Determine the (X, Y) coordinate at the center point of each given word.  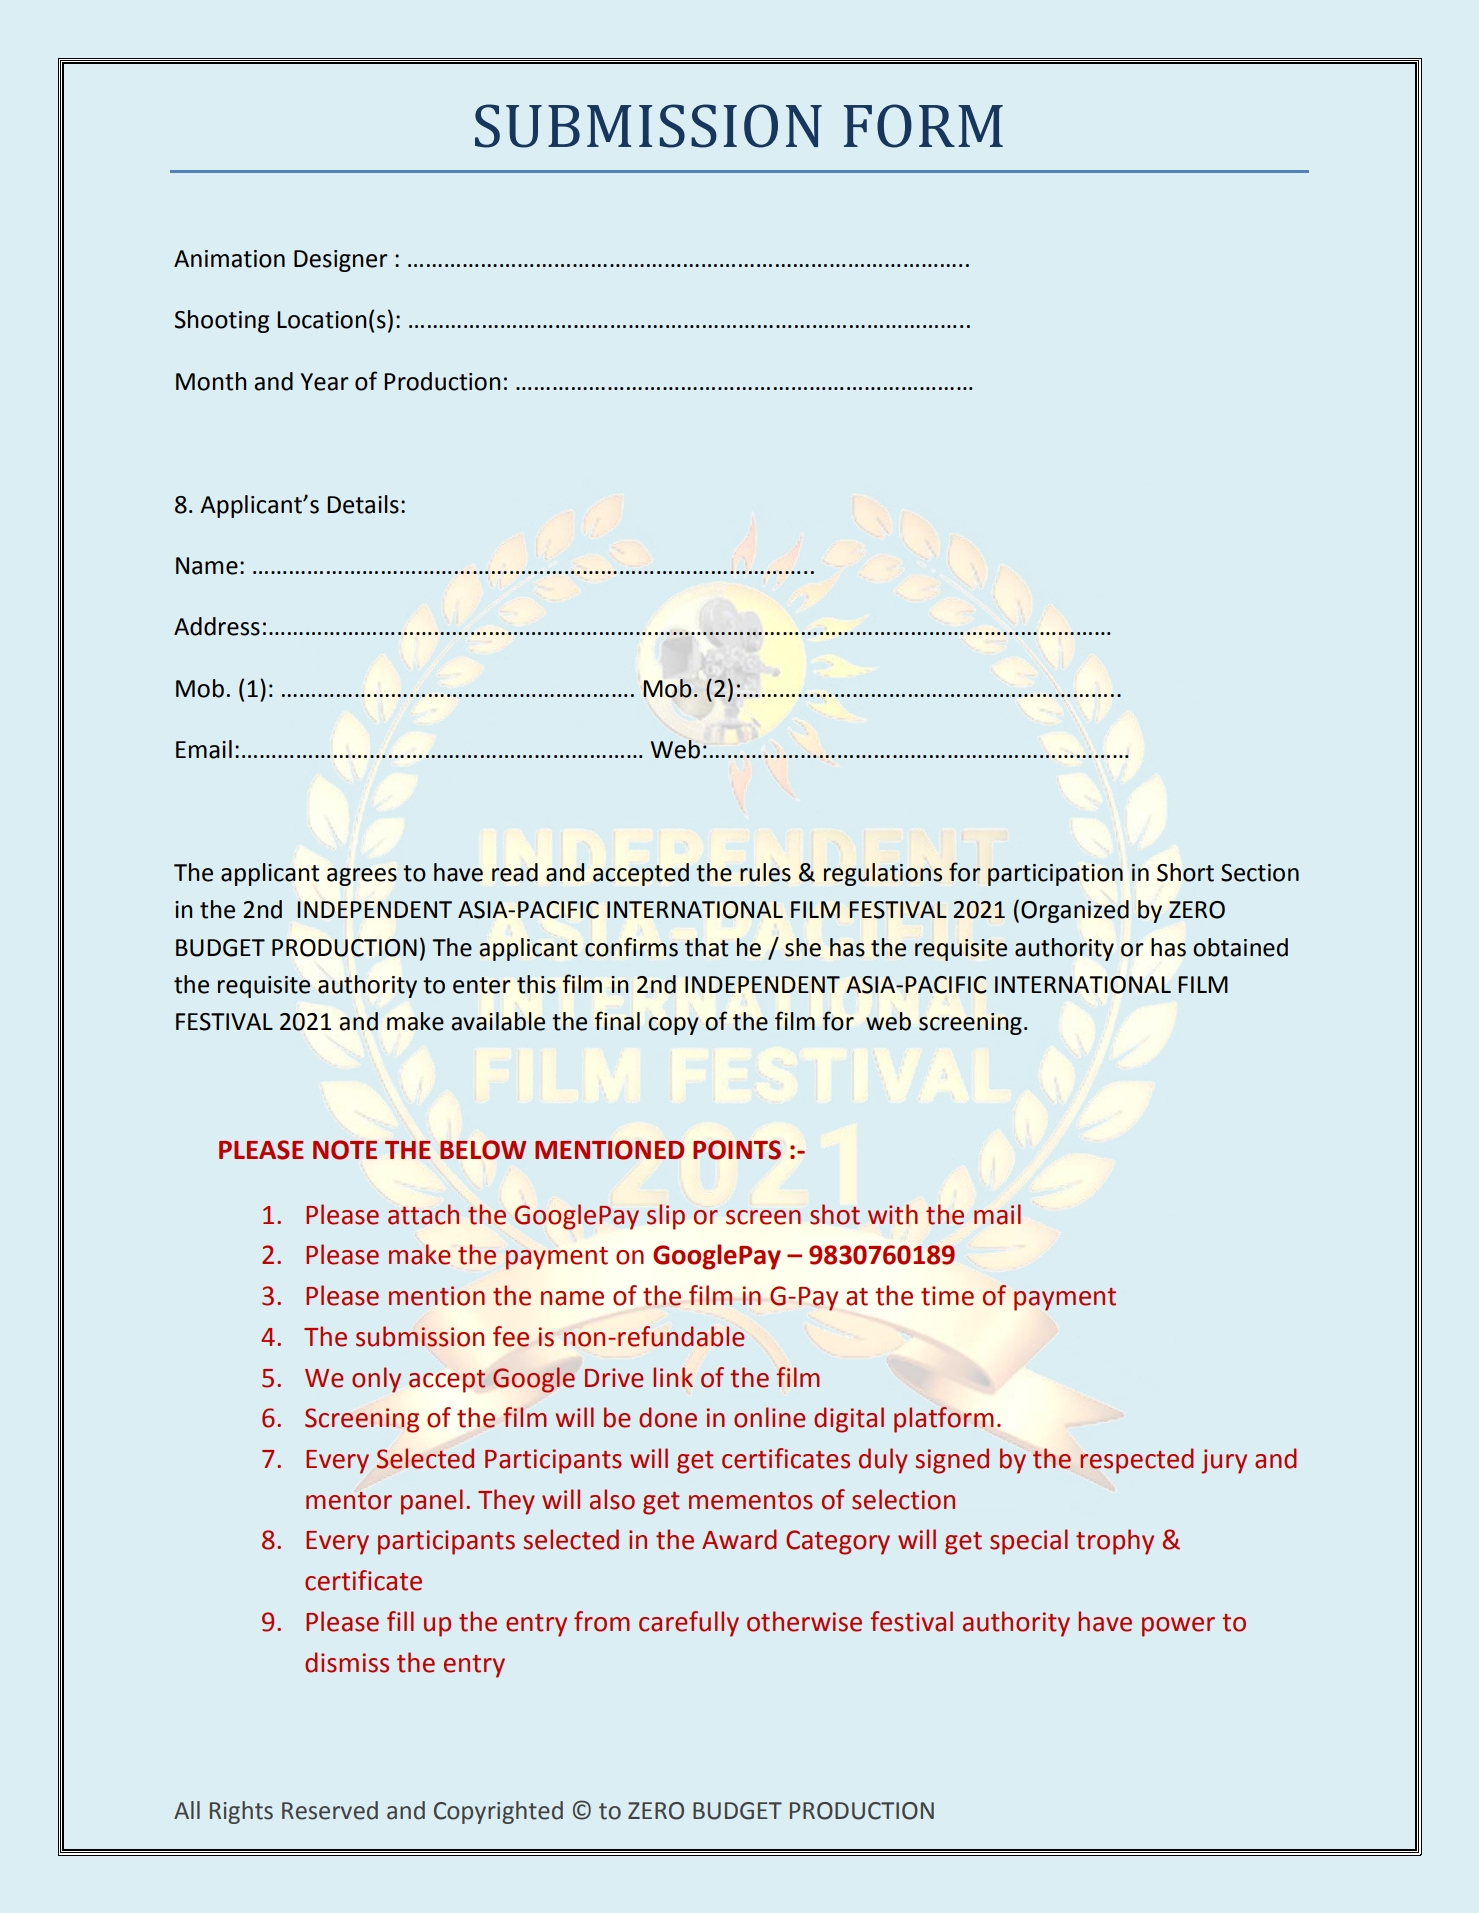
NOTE (345, 1150)
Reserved (330, 1810)
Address (217, 626)
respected (1137, 1461)
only (376, 1380)
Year (325, 382)
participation (1055, 875)
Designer (341, 261)
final (617, 1021)
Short (1185, 872)
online (769, 1417)
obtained (1240, 947)
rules (765, 872)
